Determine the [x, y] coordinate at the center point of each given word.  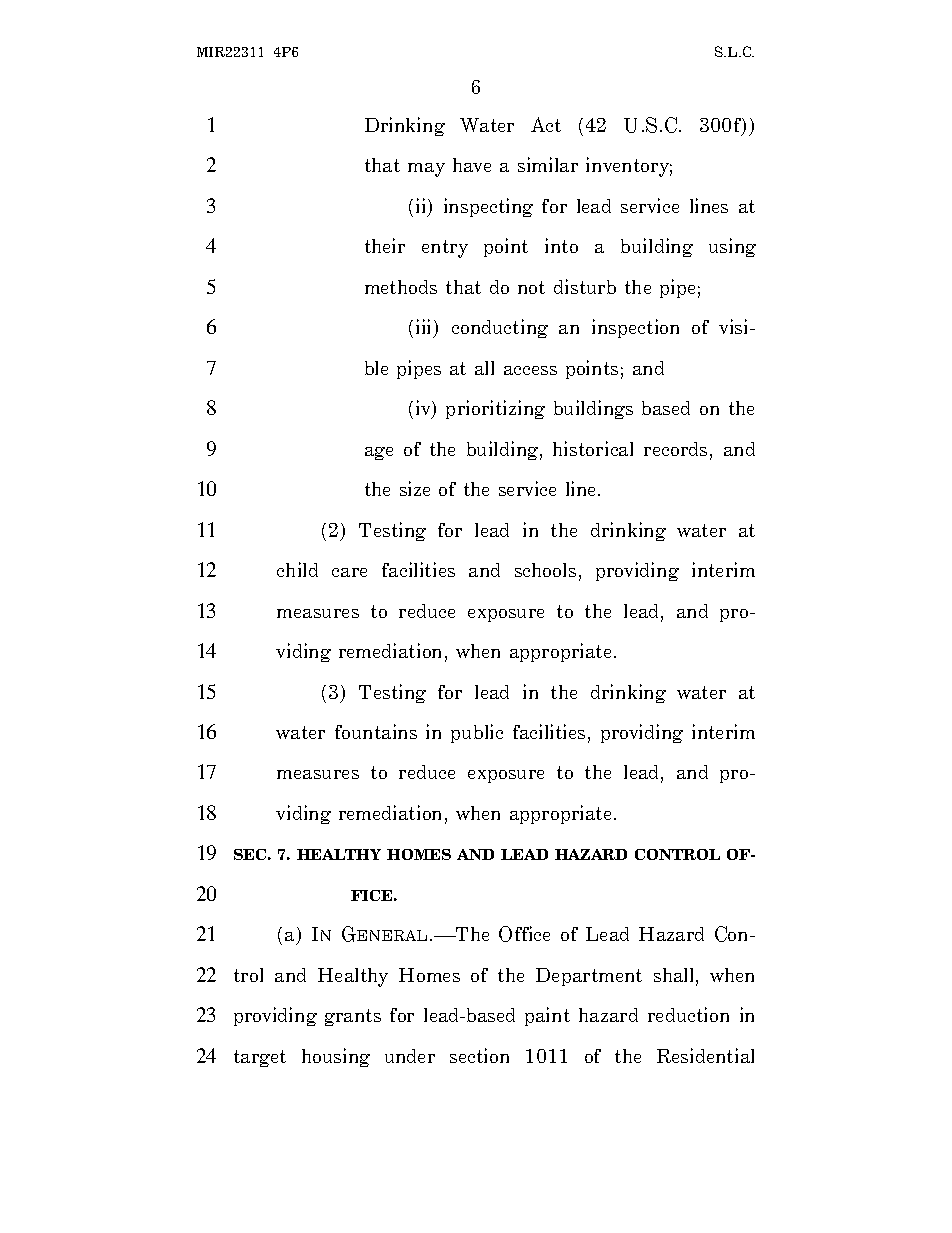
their [385, 245]
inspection [635, 328]
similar [548, 164]
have [472, 165]
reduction [688, 1014]
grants [353, 1017]
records [675, 449]
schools [545, 570]
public [477, 733]
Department [589, 977]
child [297, 569]
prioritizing [495, 409]
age [379, 453]
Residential [705, 1055]
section [479, 1055]
